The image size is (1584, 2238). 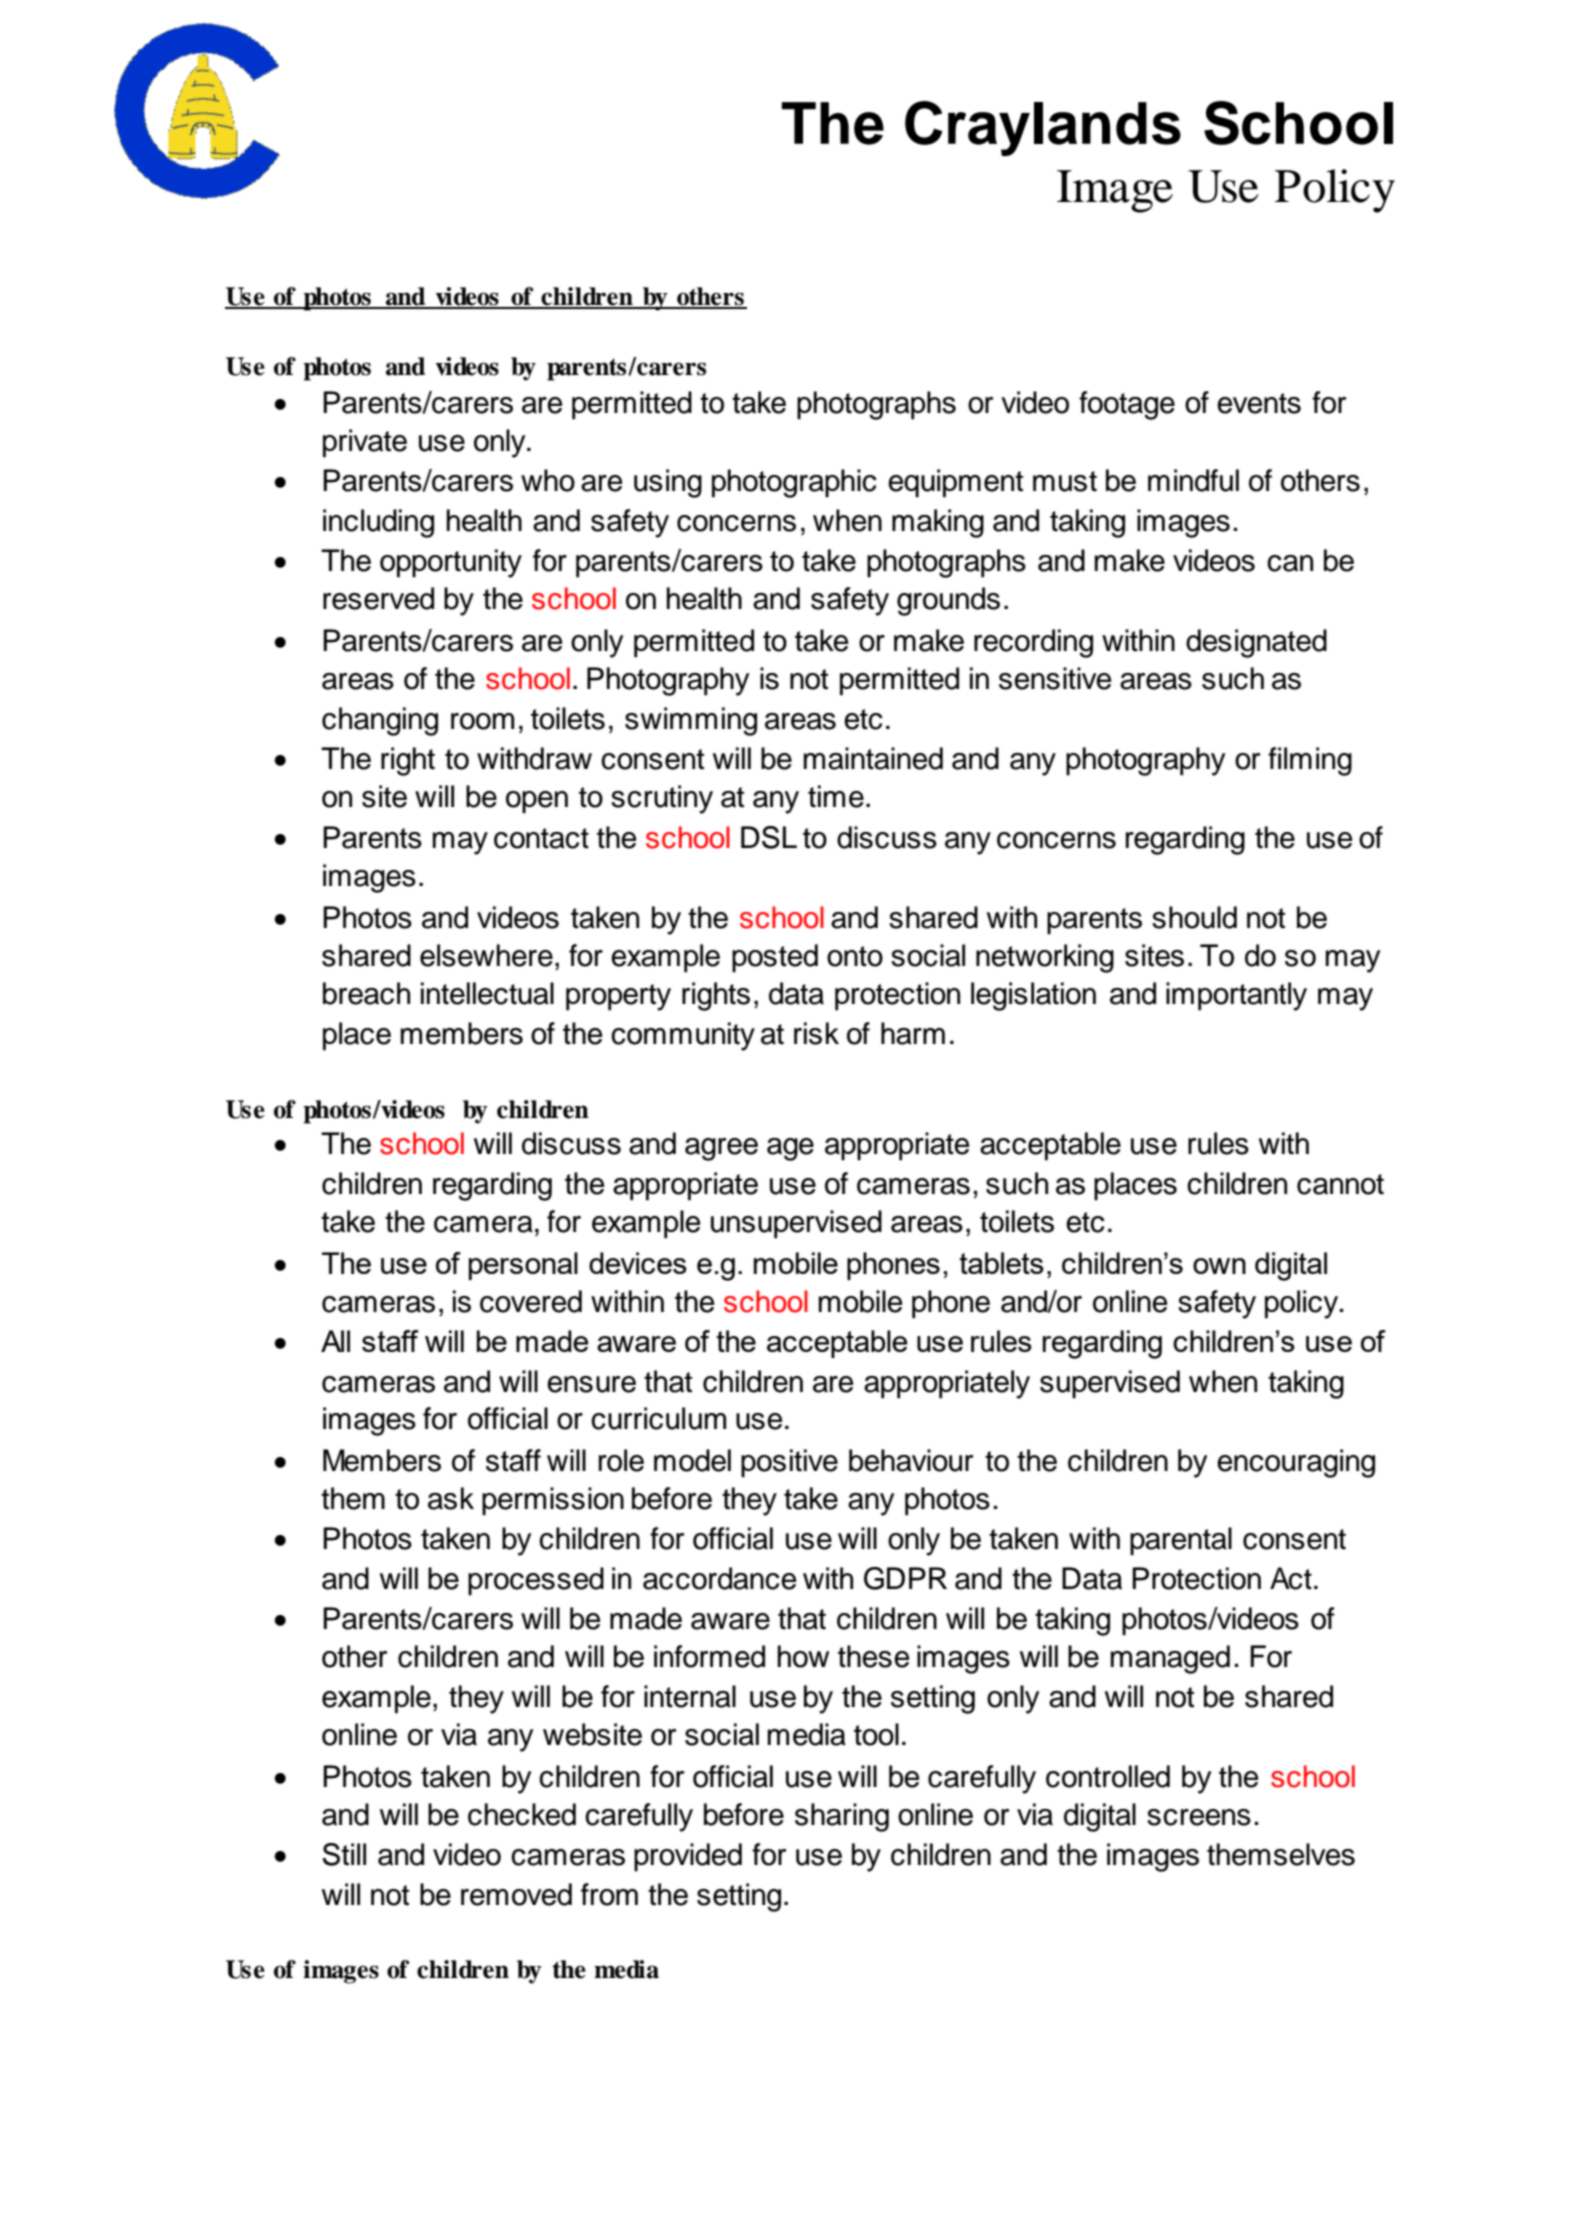 What do you see at coordinates (365, 443) in the screenshot?
I see `private` at bounding box center [365, 443].
